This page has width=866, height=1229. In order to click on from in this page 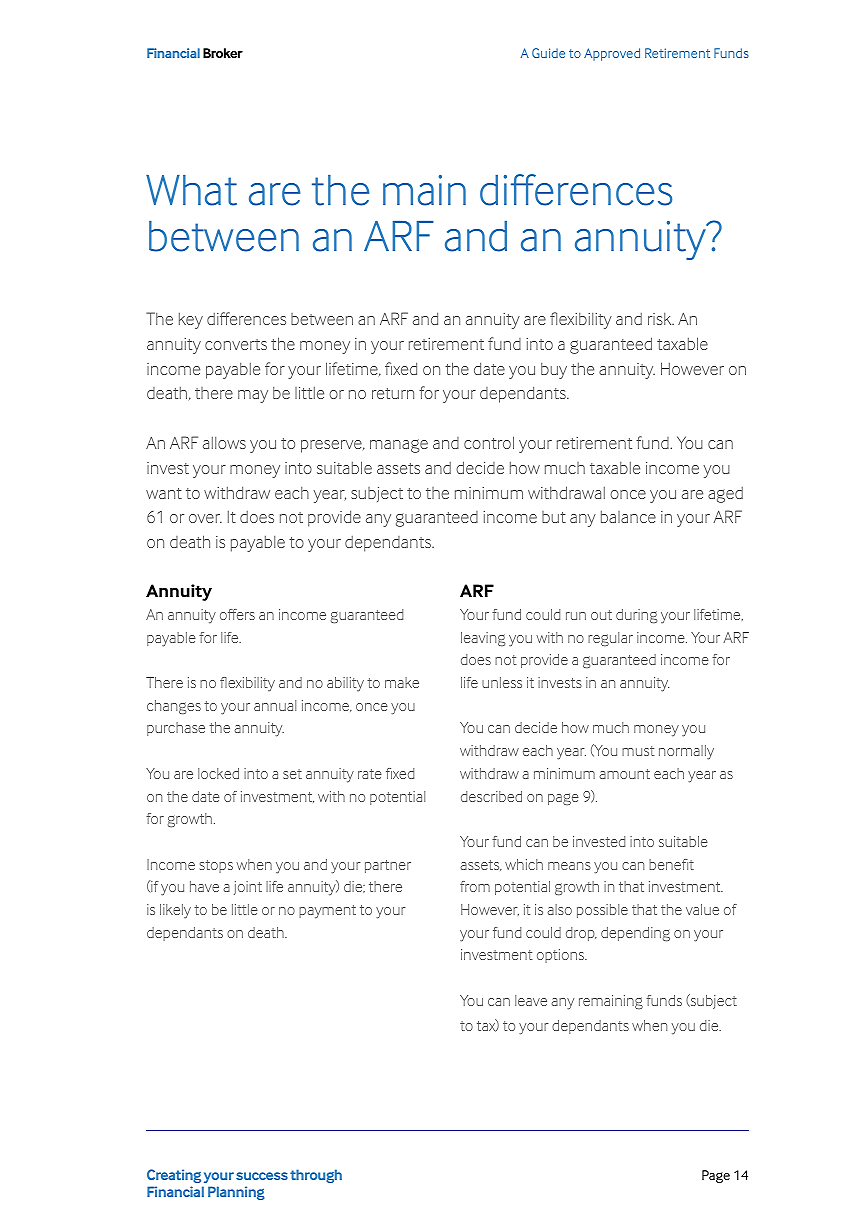, I will do `click(475, 886)`.
